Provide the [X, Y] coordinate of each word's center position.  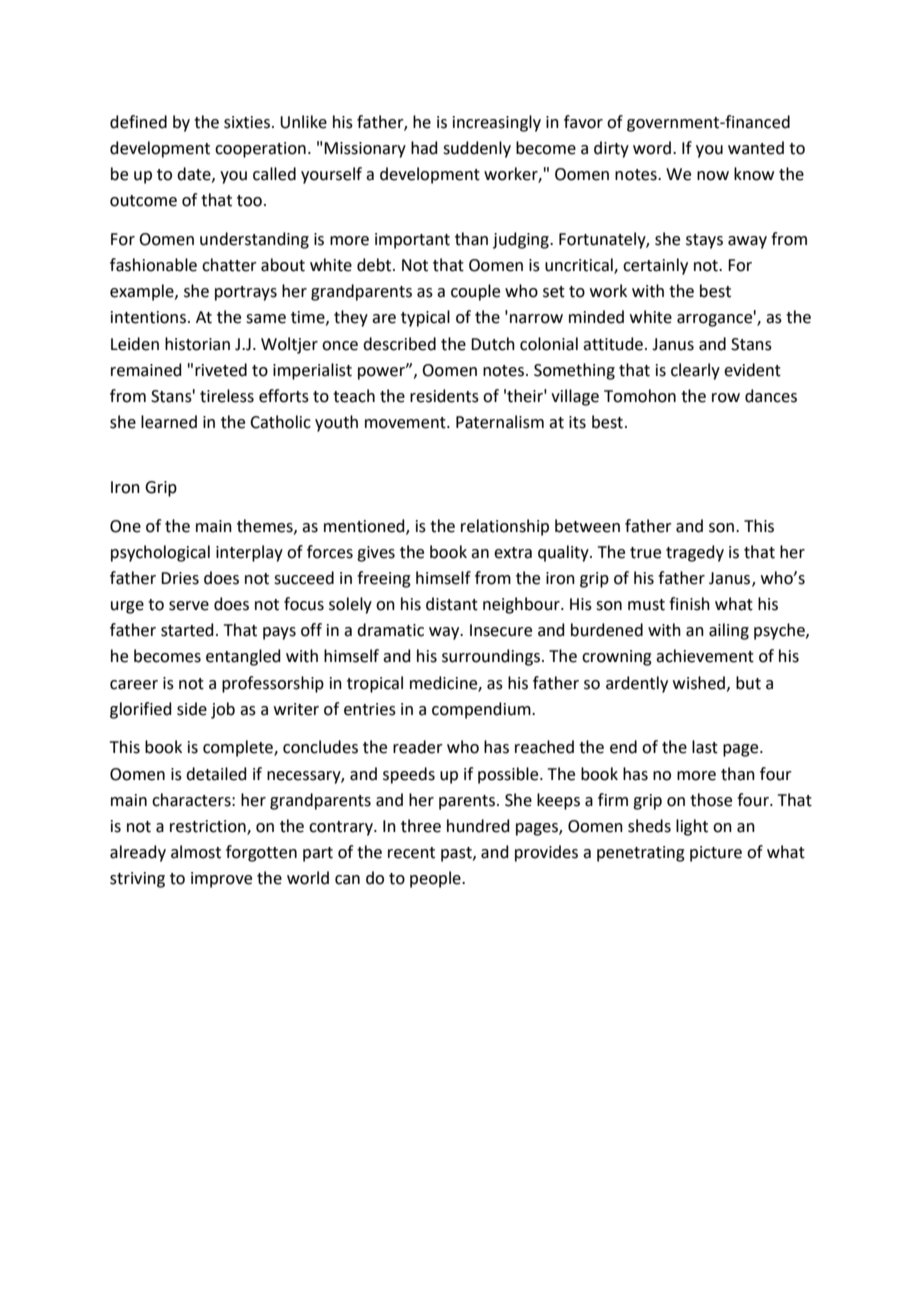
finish [689, 604]
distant [452, 604]
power [383, 372]
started [187, 630]
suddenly [477, 149]
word [652, 148]
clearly [695, 371]
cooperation [260, 150]
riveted [221, 370]
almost [196, 852]
